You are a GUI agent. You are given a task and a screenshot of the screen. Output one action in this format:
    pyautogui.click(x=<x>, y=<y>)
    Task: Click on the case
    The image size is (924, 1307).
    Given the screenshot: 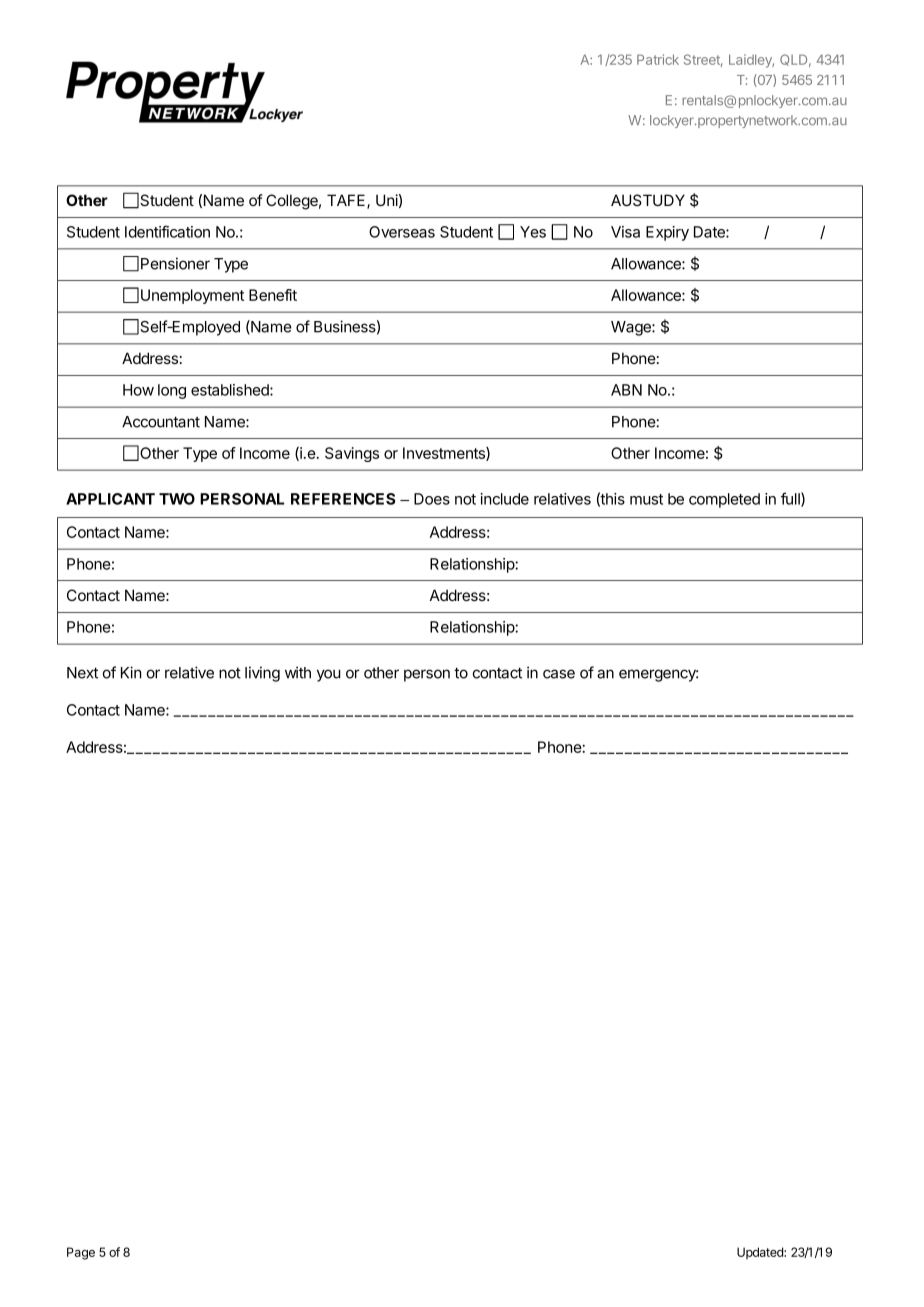 What is the action you would take?
    pyautogui.click(x=559, y=674)
